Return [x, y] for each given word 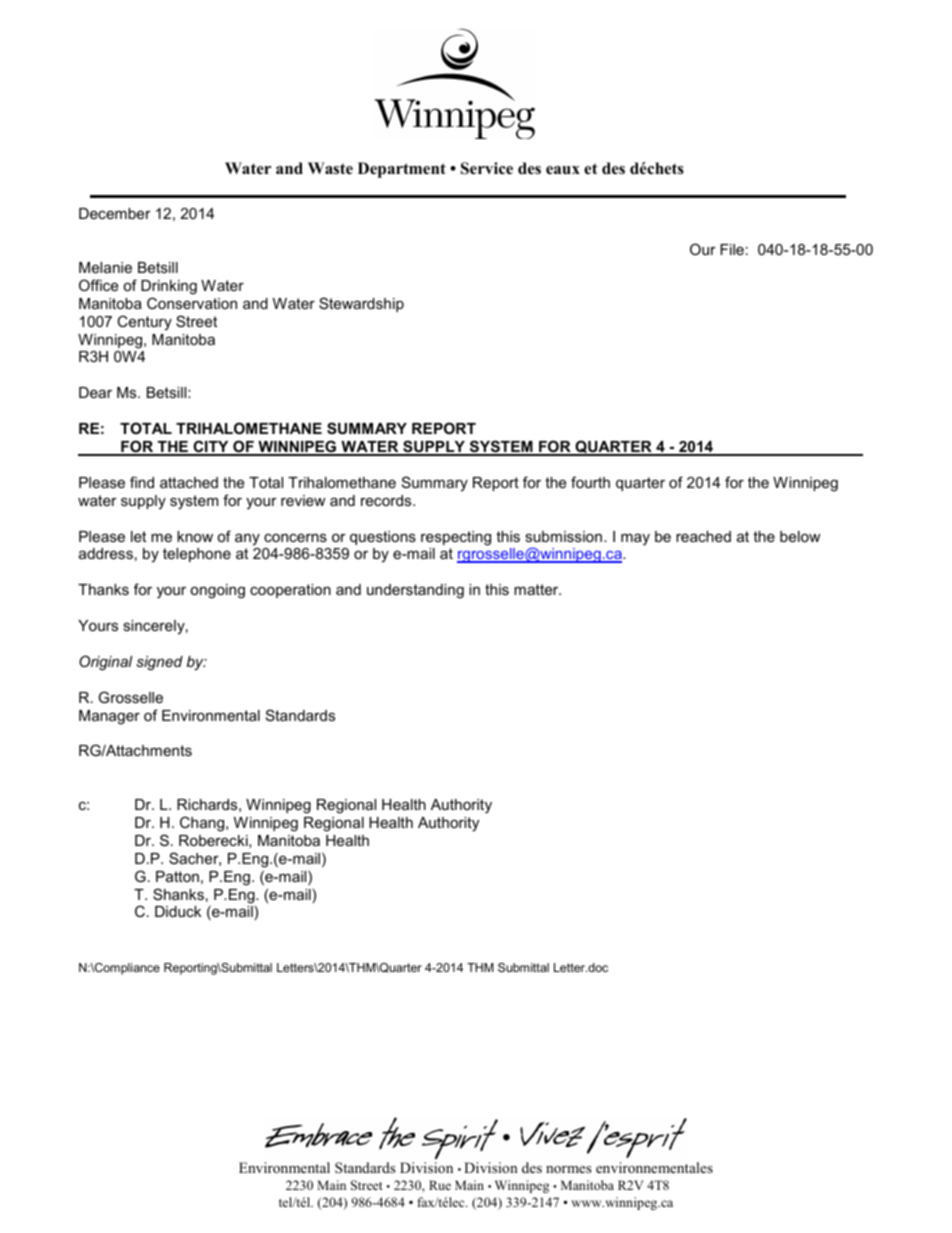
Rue [440, 1185]
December [115, 213]
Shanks [178, 894]
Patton [177, 876]
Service [487, 168]
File [732, 249]
